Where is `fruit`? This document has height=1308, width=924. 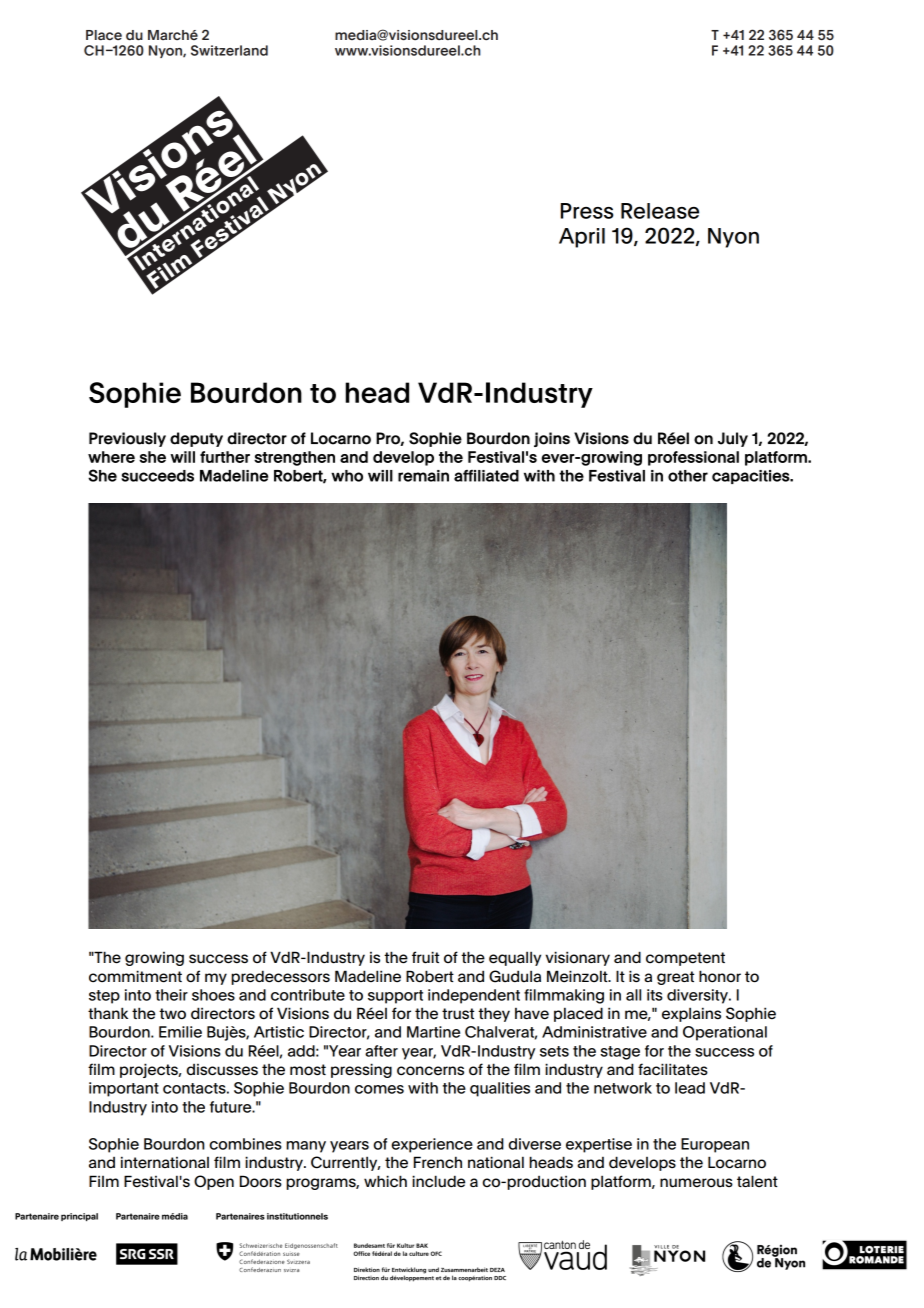 fruit is located at coordinates (425, 957).
